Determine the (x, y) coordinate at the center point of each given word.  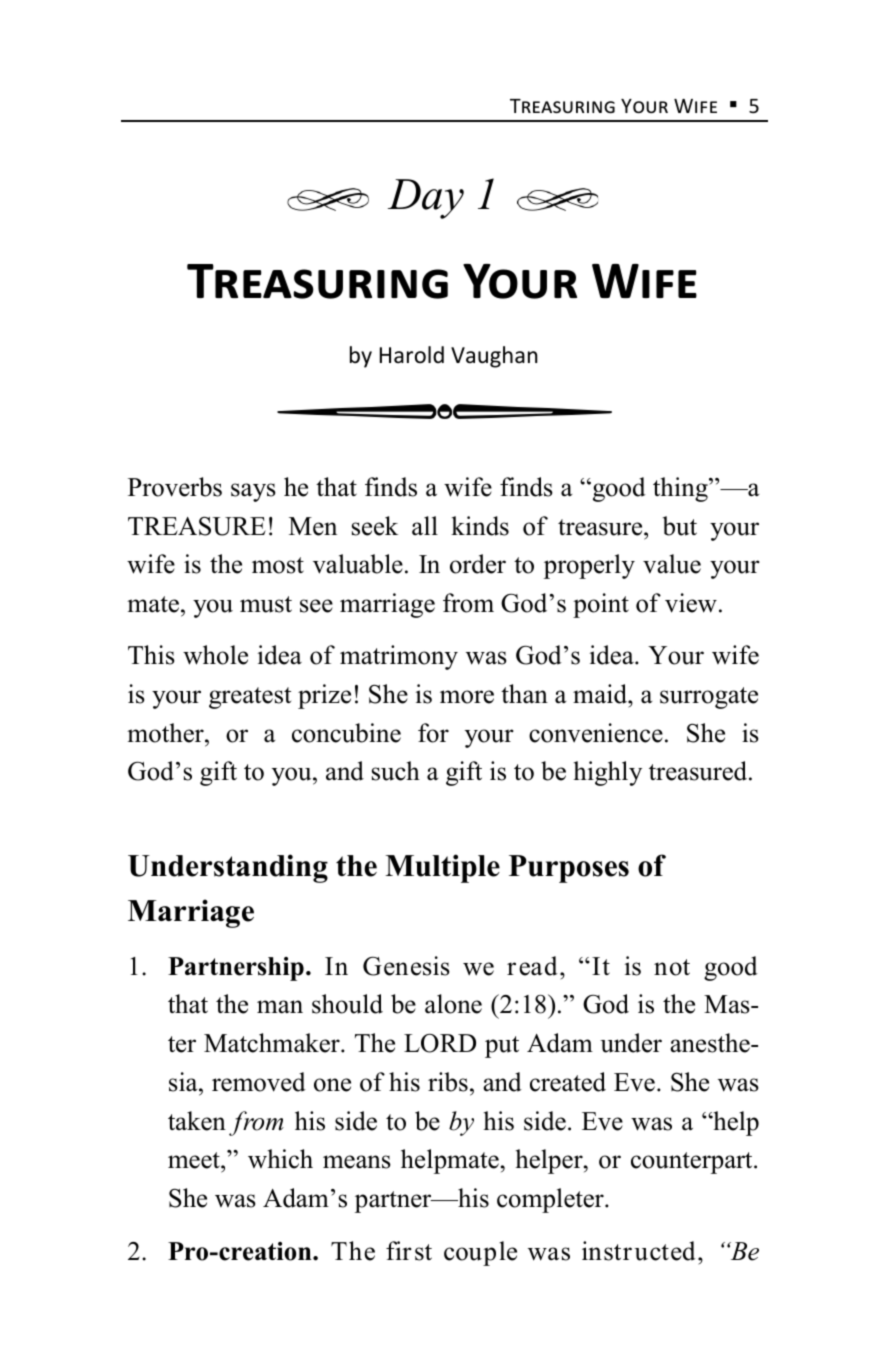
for (433, 733)
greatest (250, 698)
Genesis (406, 966)
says (253, 492)
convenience (596, 733)
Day (426, 199)
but (680, 526)
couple (480, 1253)
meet (195, 1160)
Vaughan (494, 357)
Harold (412, 355)
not (672, 967)
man (280, 1007)
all (425, 526)
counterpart (693, 1163)
